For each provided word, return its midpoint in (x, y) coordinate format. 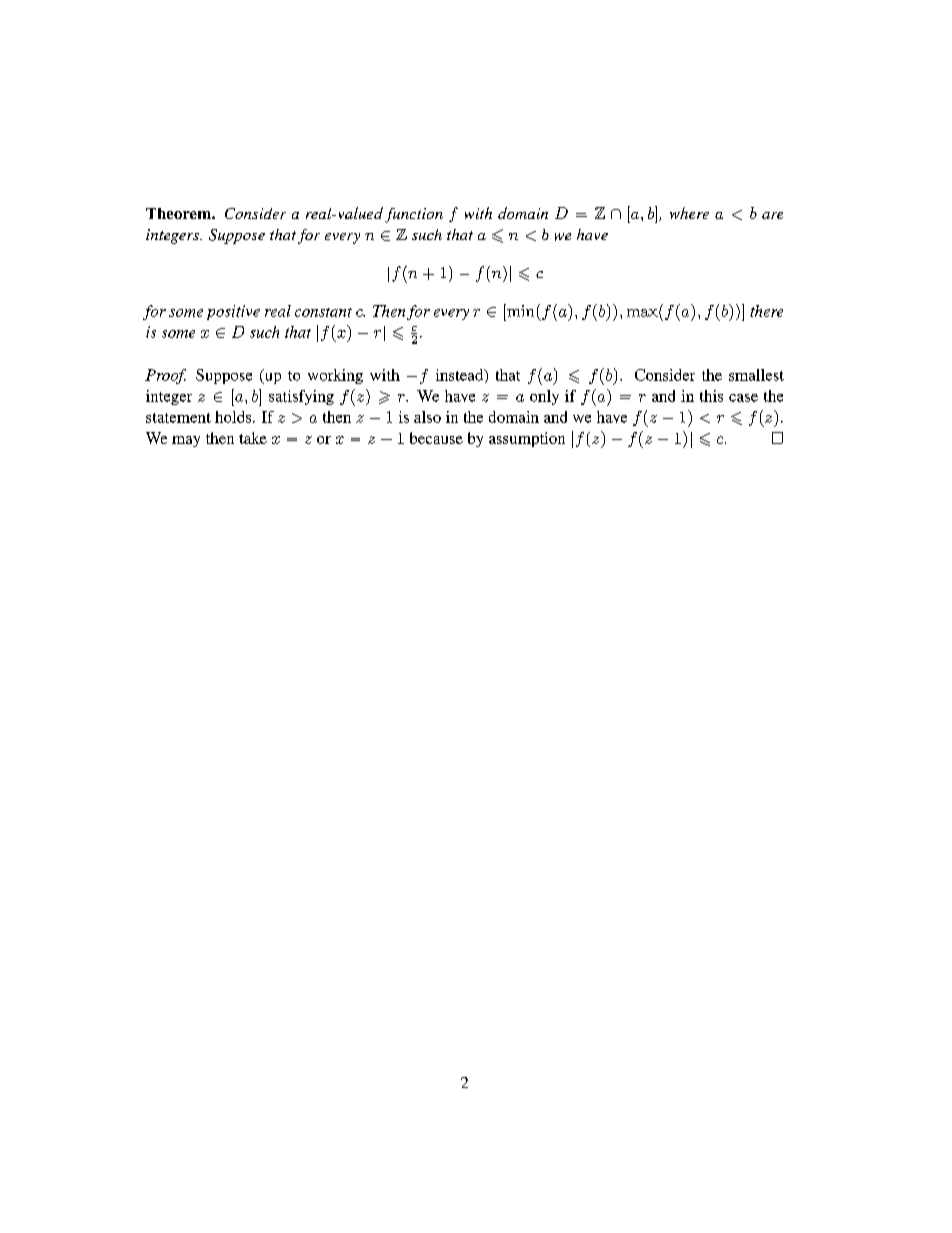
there (766, 311)
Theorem (179, 213)
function (414, 215)
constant (323, 312)
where (689, 213)
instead (461, 376)
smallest (756, 375)
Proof (165, 376)
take (253, 438)
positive (233, 312)
